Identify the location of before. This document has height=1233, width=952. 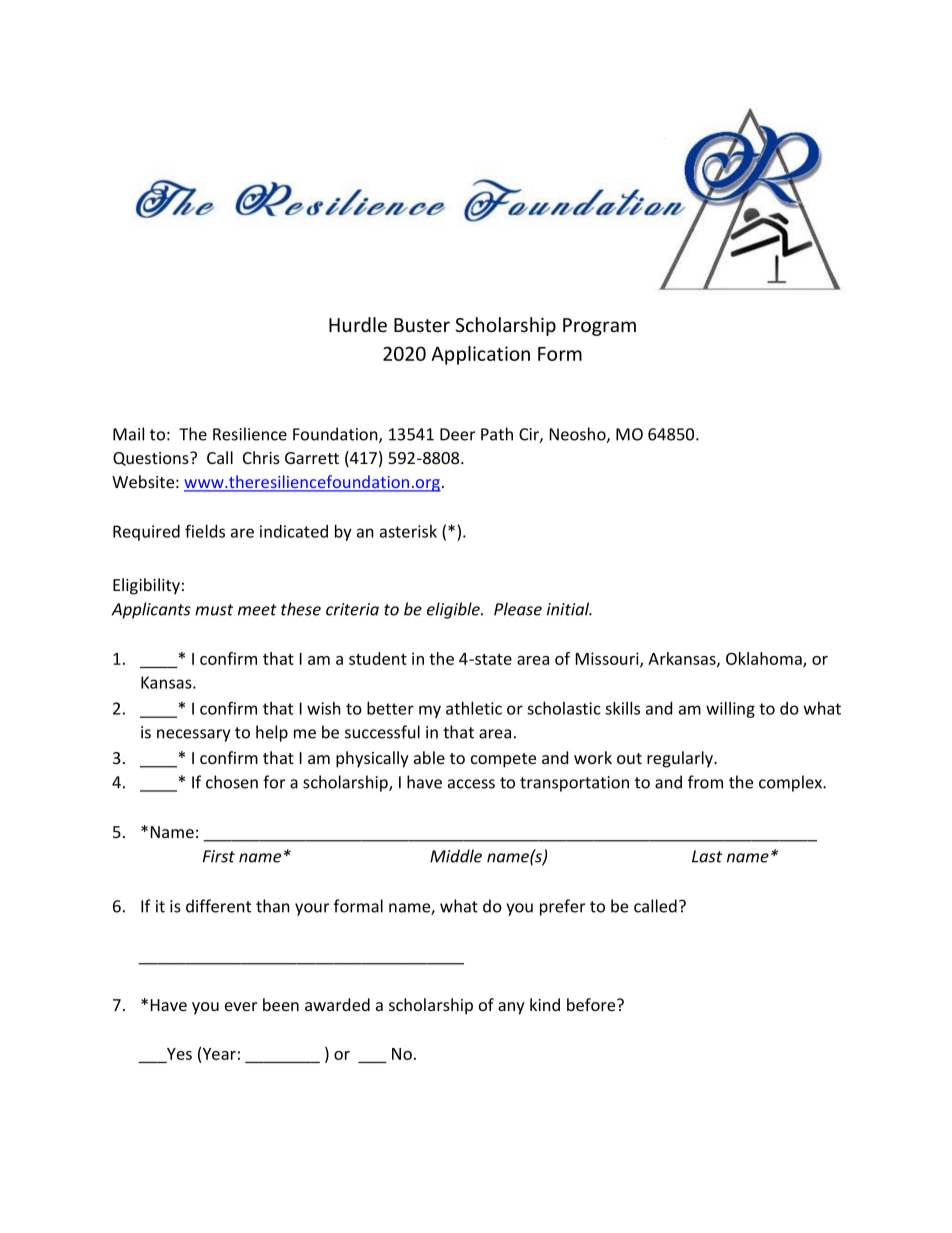
(592, 1004).
